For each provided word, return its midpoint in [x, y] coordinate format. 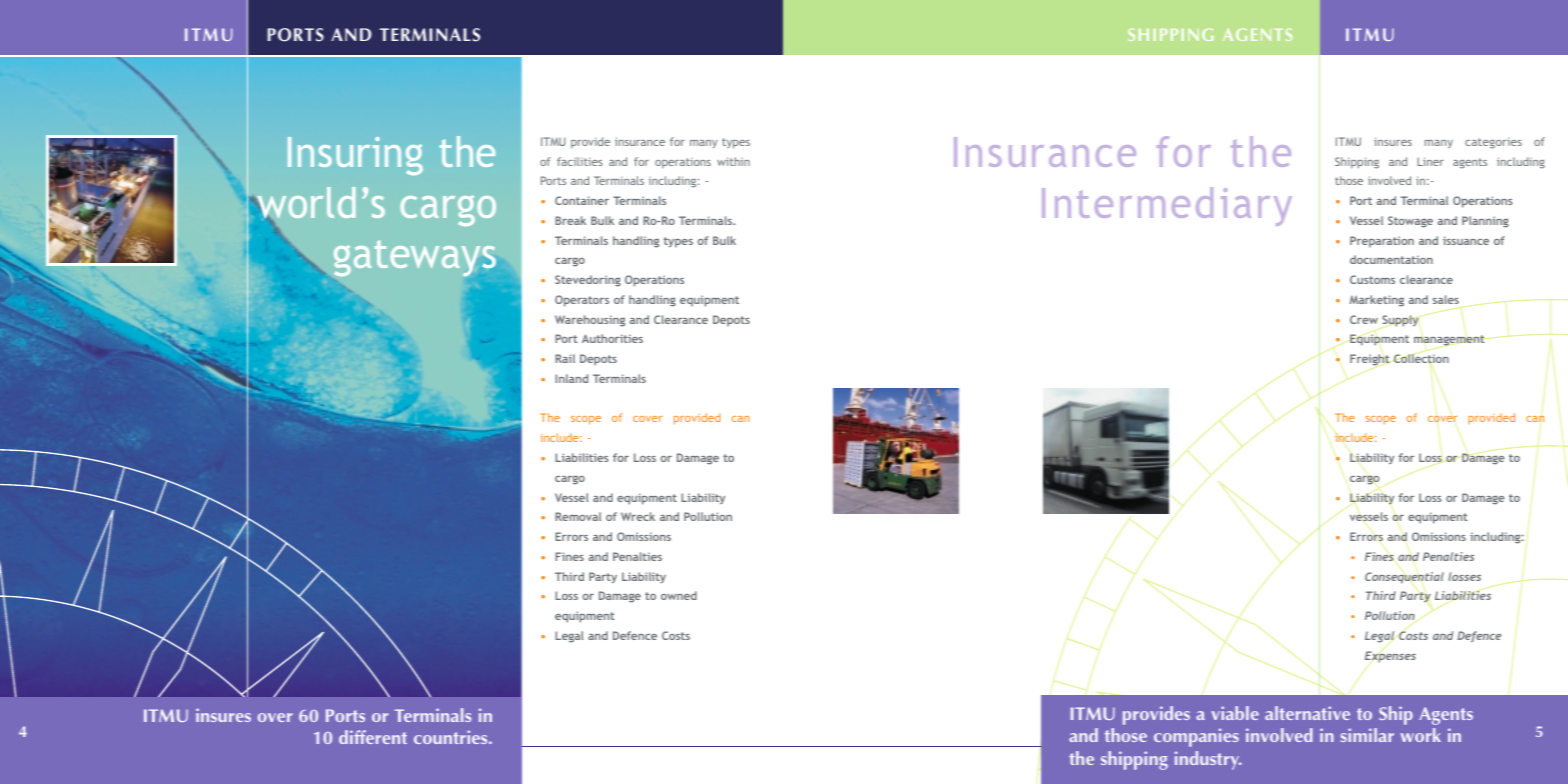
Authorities [612, 338]
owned [679, 595]
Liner [1430, 161]
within [733, 161]
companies [1196, 737]
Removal [578, 516]
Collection [1421, 359]
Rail [565, 358]
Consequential [1404, 578]
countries [452, 737]
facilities [580, 161]
